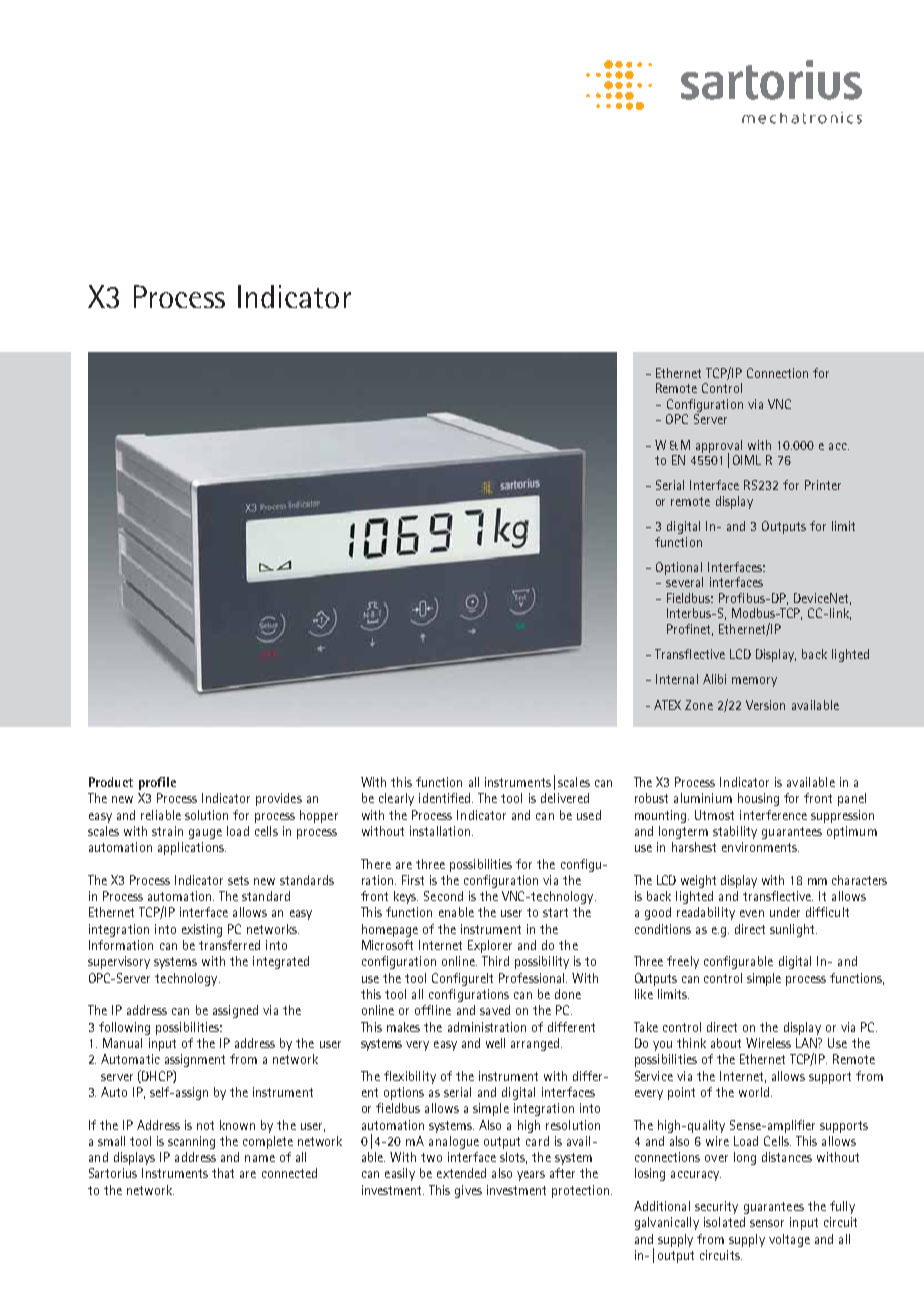  I want to click on installation, so click(440, 831).
